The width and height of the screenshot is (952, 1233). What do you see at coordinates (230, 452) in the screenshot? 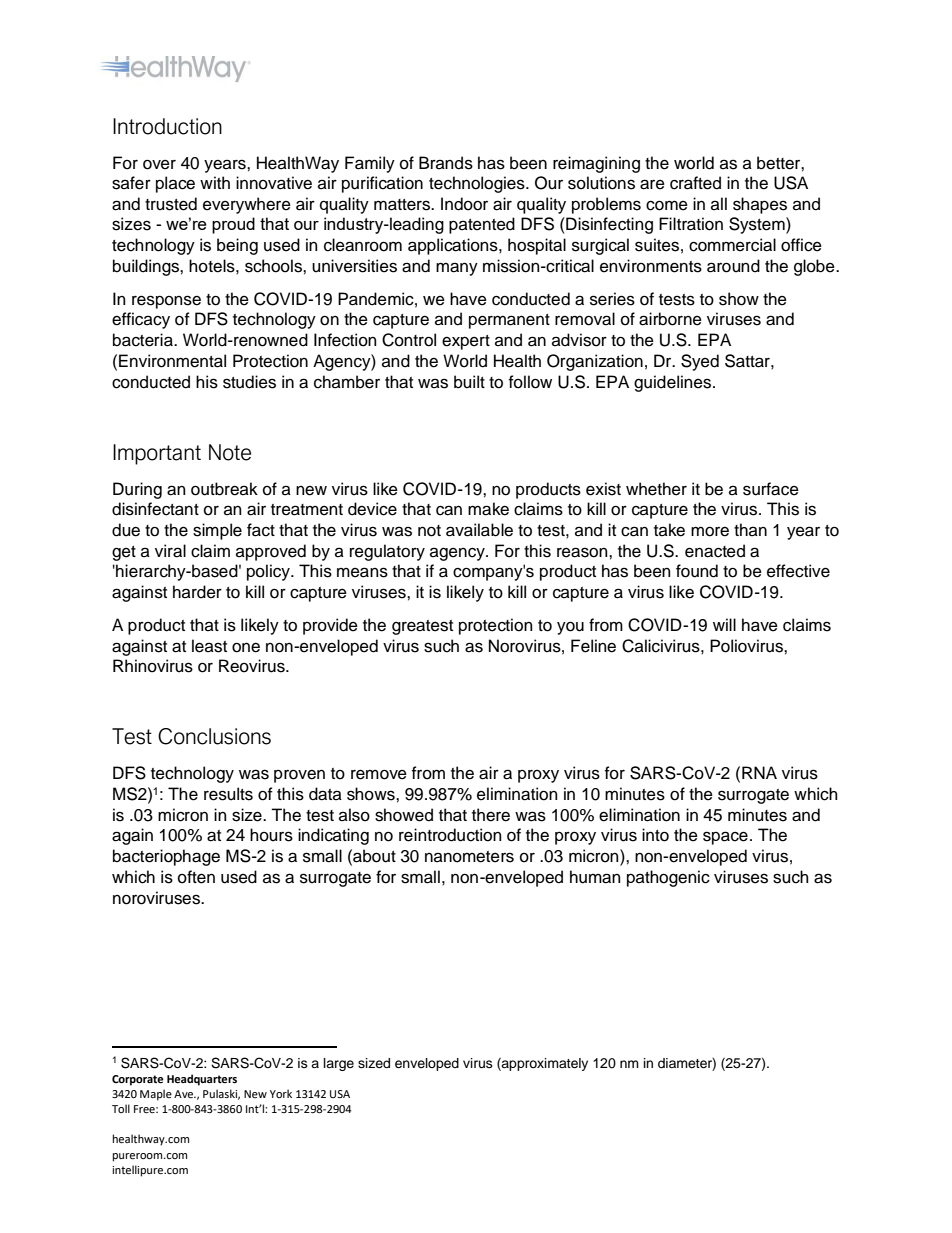
I see `Note` at bounding box center [230, 452].
